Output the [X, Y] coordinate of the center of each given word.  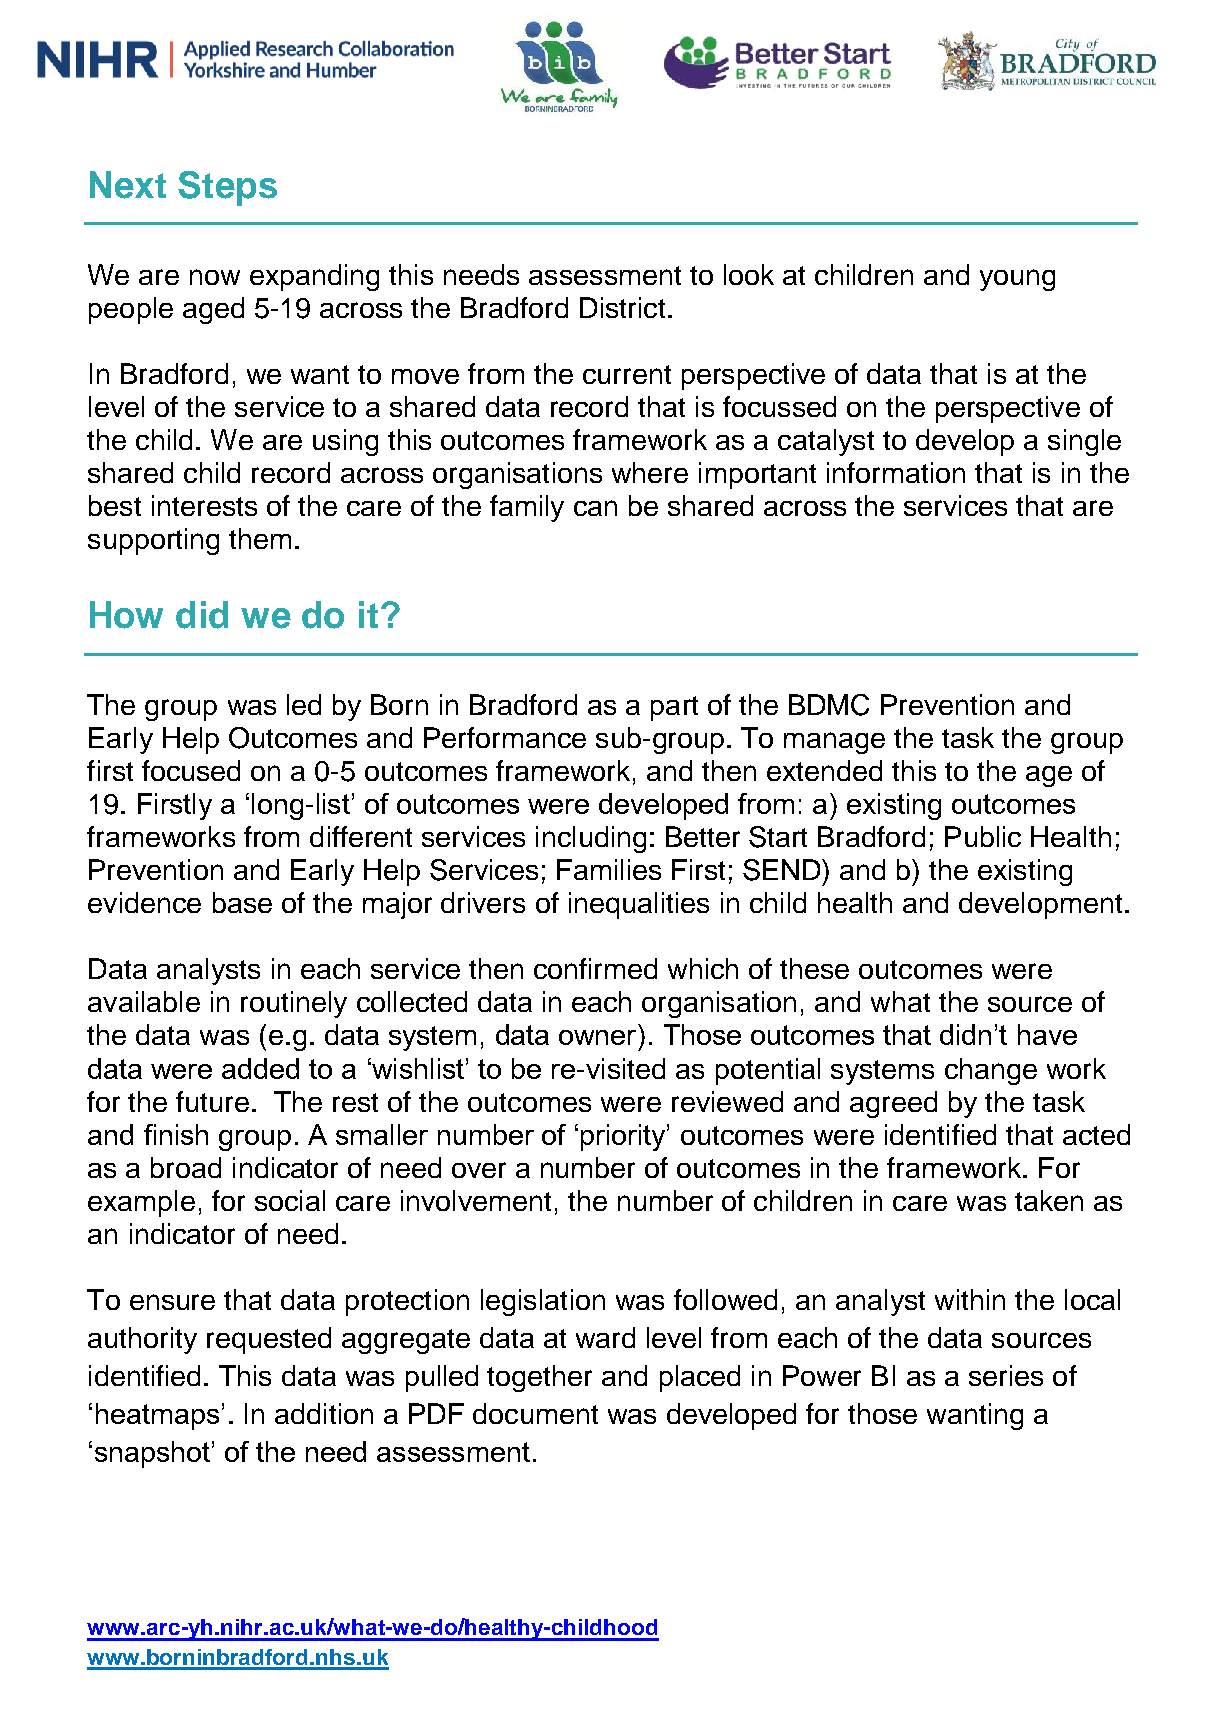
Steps [227, 188]
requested [269, 1340]
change [991, 1071]
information [896, 472]
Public [983, 836]
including [591, 839]
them [260, 538]
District [622, 307]
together [539, 1378]
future [212, 1101]
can [595, 508]
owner [597, 1037]
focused [191, 770]
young [1017, 280]
